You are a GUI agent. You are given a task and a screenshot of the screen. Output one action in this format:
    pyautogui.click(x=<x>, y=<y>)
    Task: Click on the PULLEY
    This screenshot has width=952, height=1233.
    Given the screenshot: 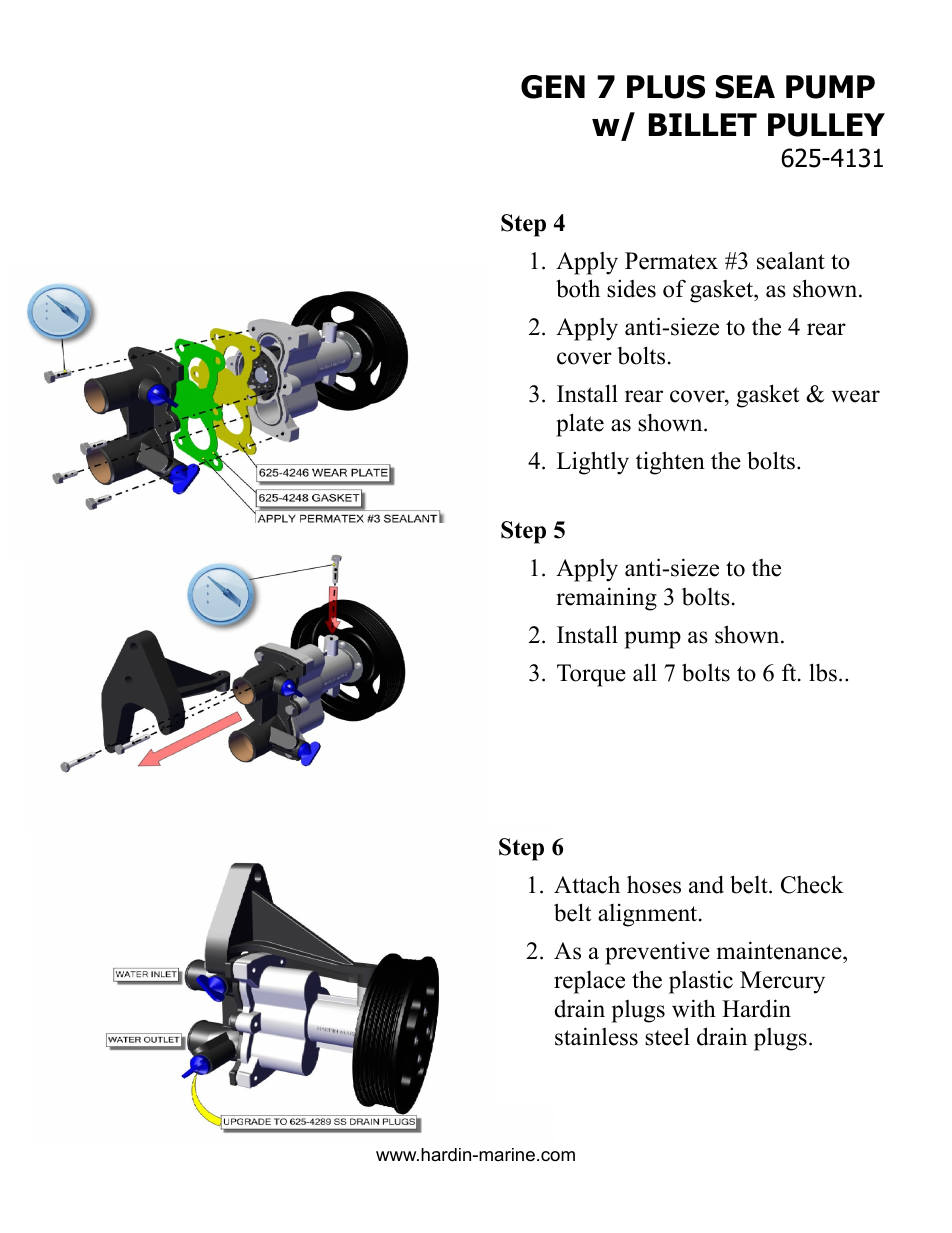 What is the action you would take?
    pyautogui.click(x=826, y=125)
